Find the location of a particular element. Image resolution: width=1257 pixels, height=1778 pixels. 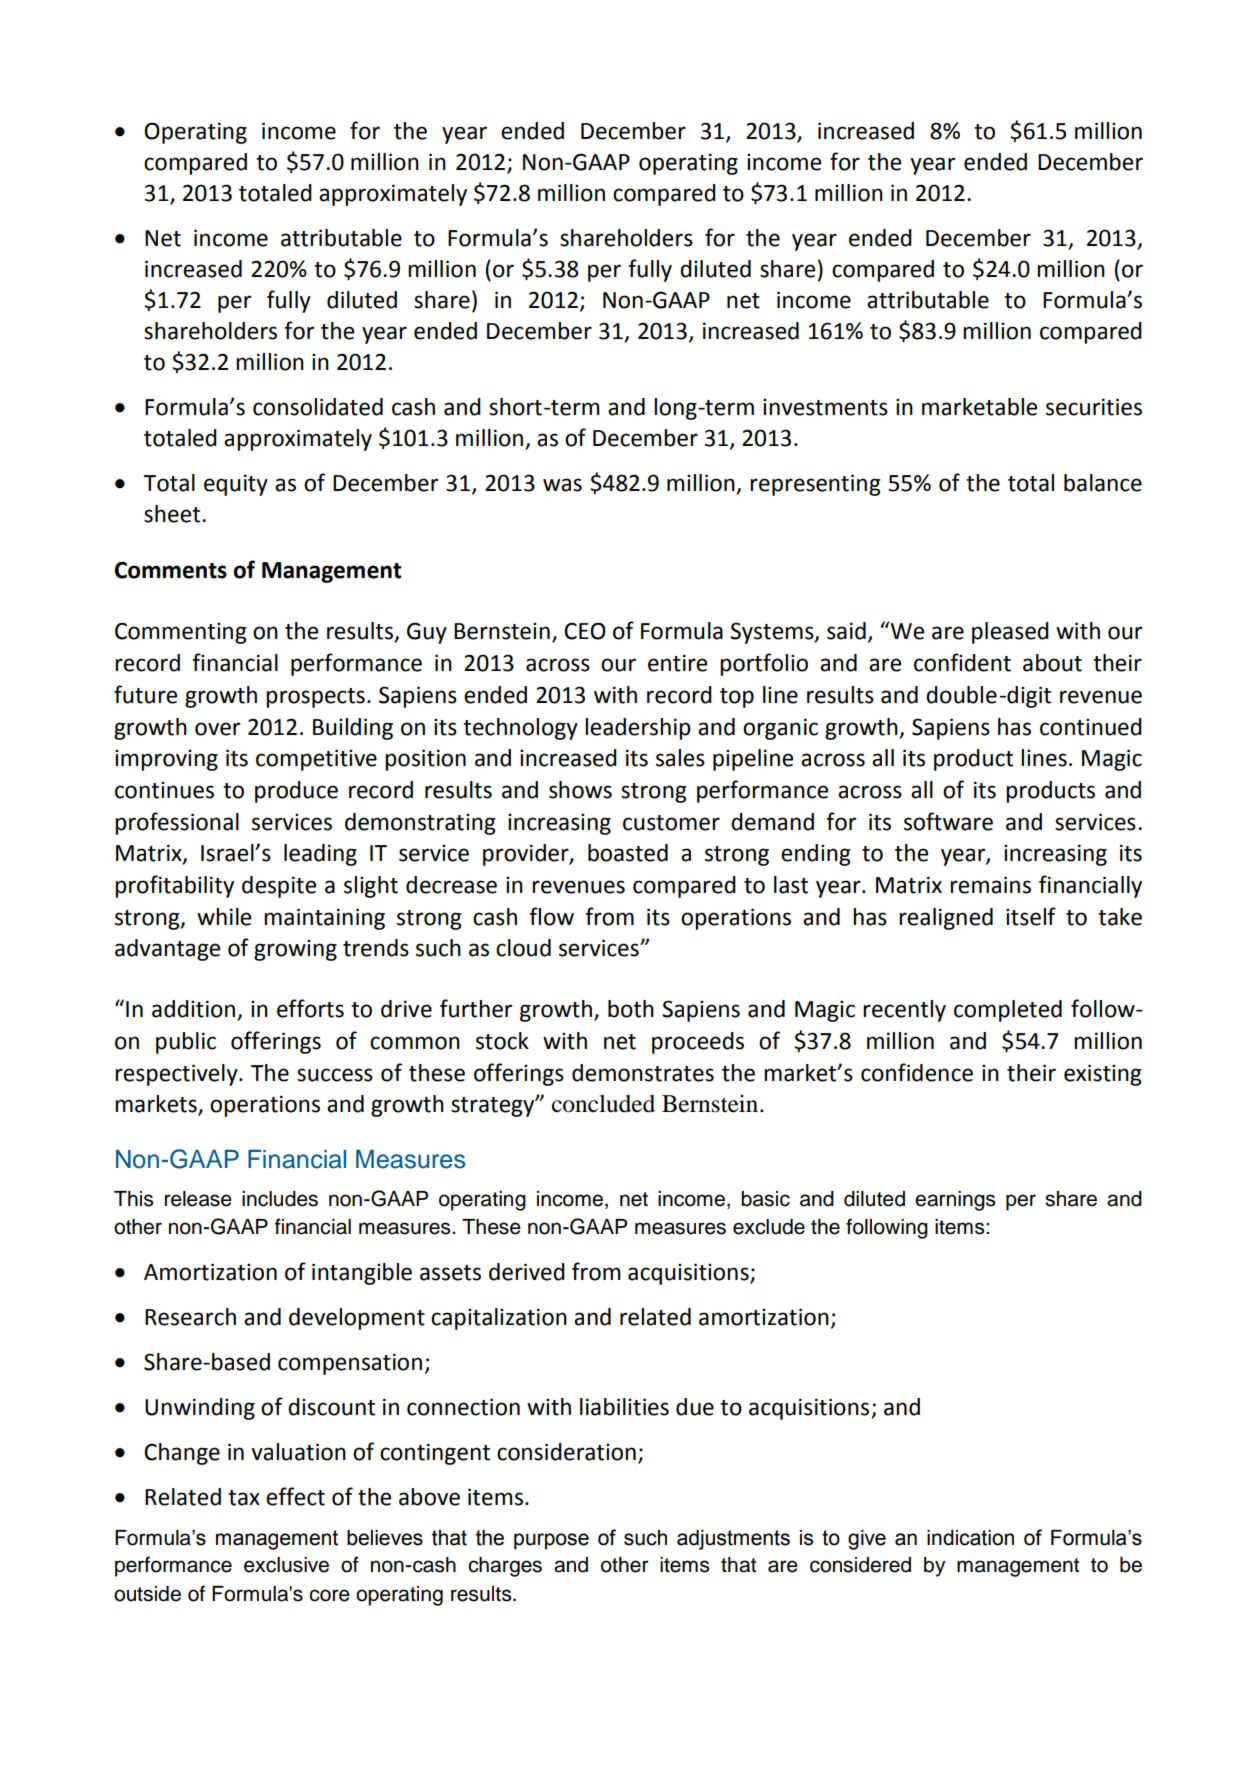

produce is located at coordinates (296, 792).
